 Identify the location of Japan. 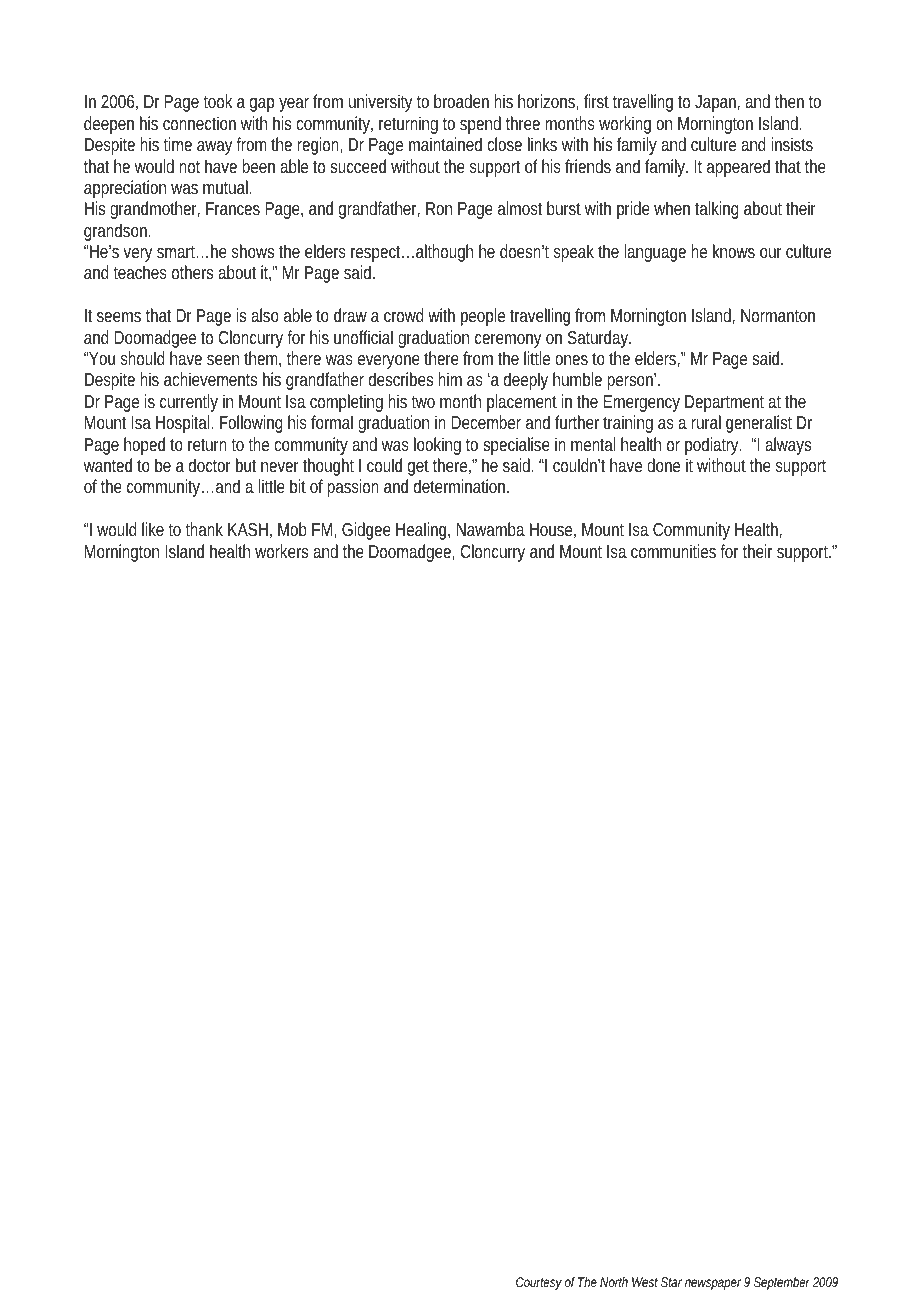
(715, 103).
